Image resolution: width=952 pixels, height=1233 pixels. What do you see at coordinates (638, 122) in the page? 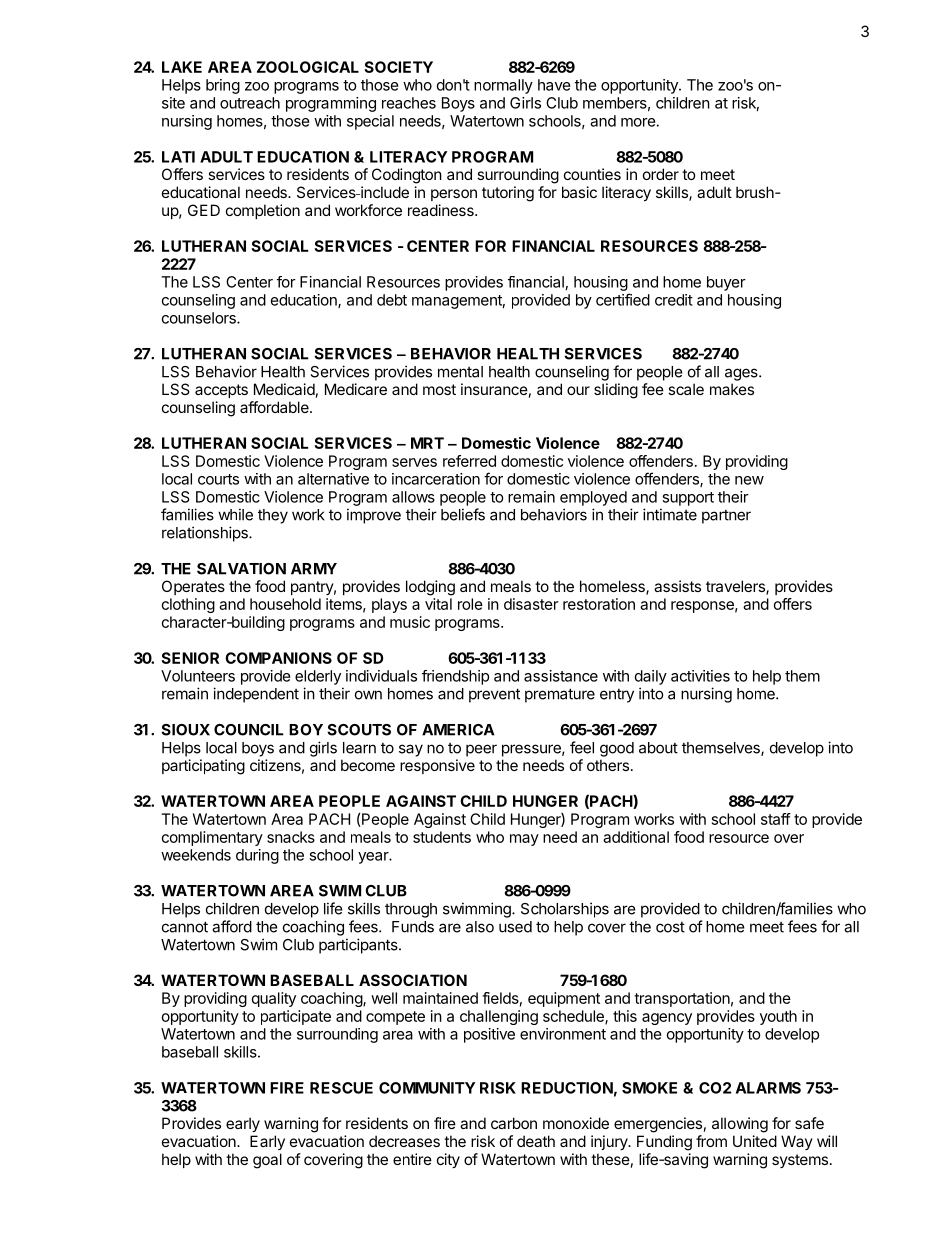
I see `more` at bounding box center [638, 122].
